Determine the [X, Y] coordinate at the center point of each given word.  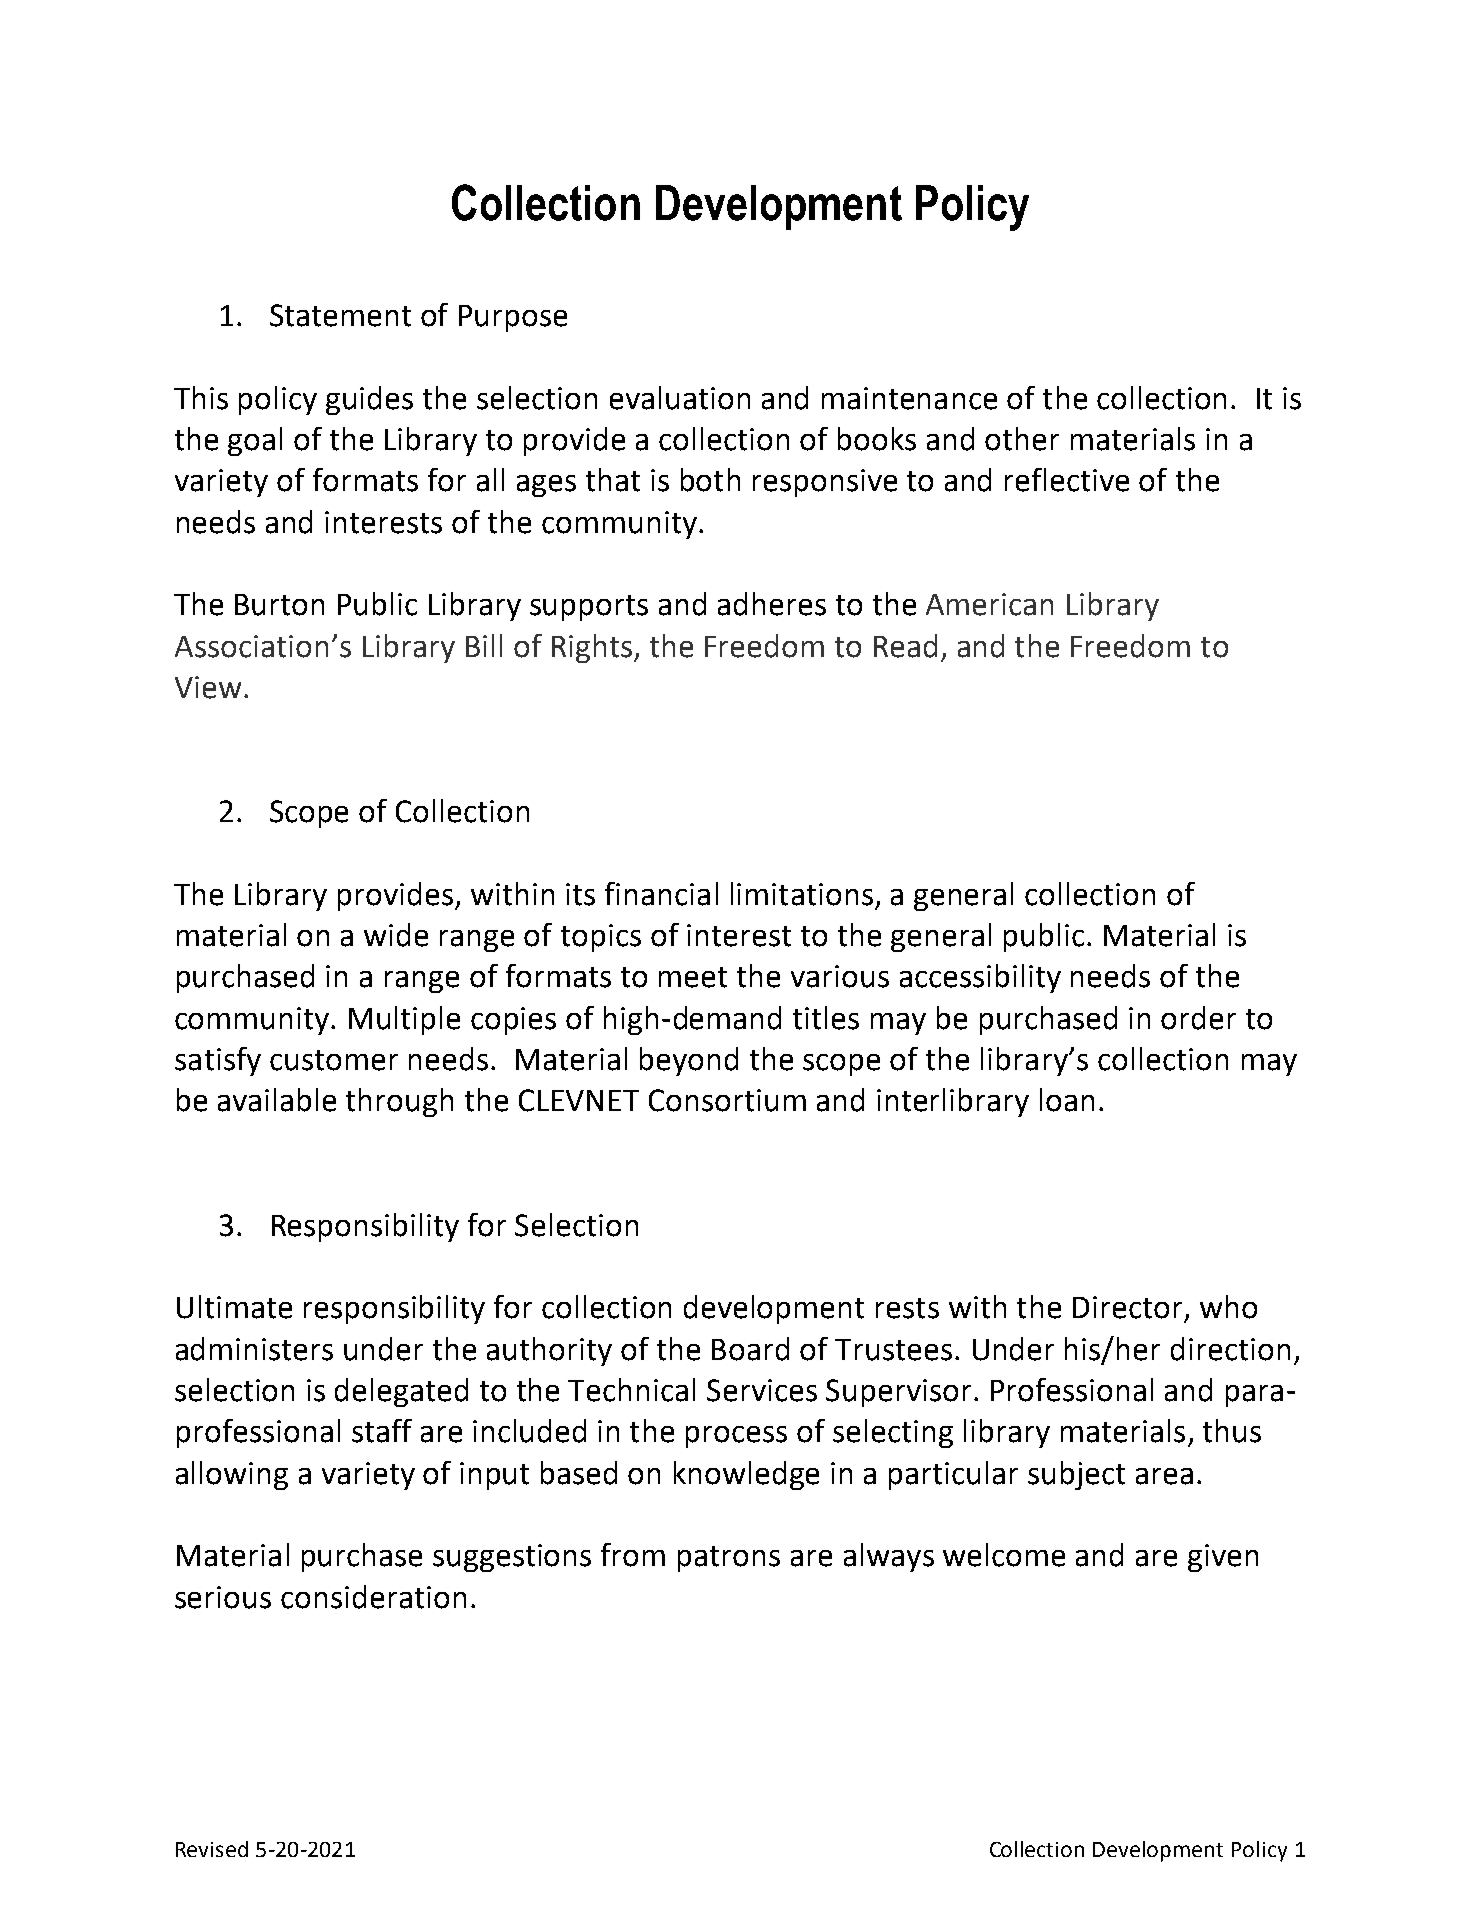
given [1223, 1558]
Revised [212, 1849]
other [1022, 439]
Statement [340, 315]
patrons [729, 1559]
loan [1067, 1100]
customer [334, 1060]
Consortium [727, 1100]
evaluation [680, 398]
